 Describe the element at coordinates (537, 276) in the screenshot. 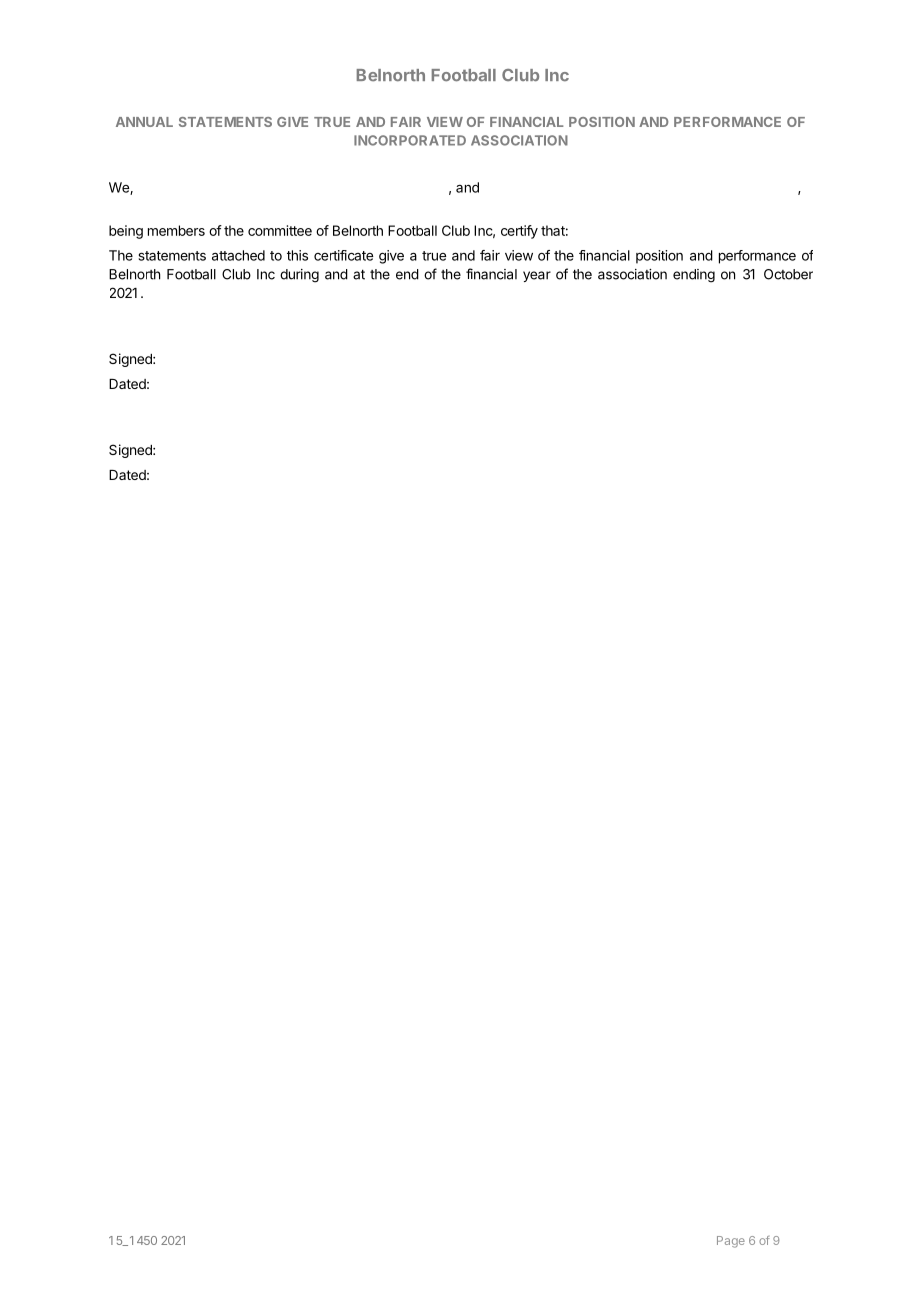

I see `year` at that location.
